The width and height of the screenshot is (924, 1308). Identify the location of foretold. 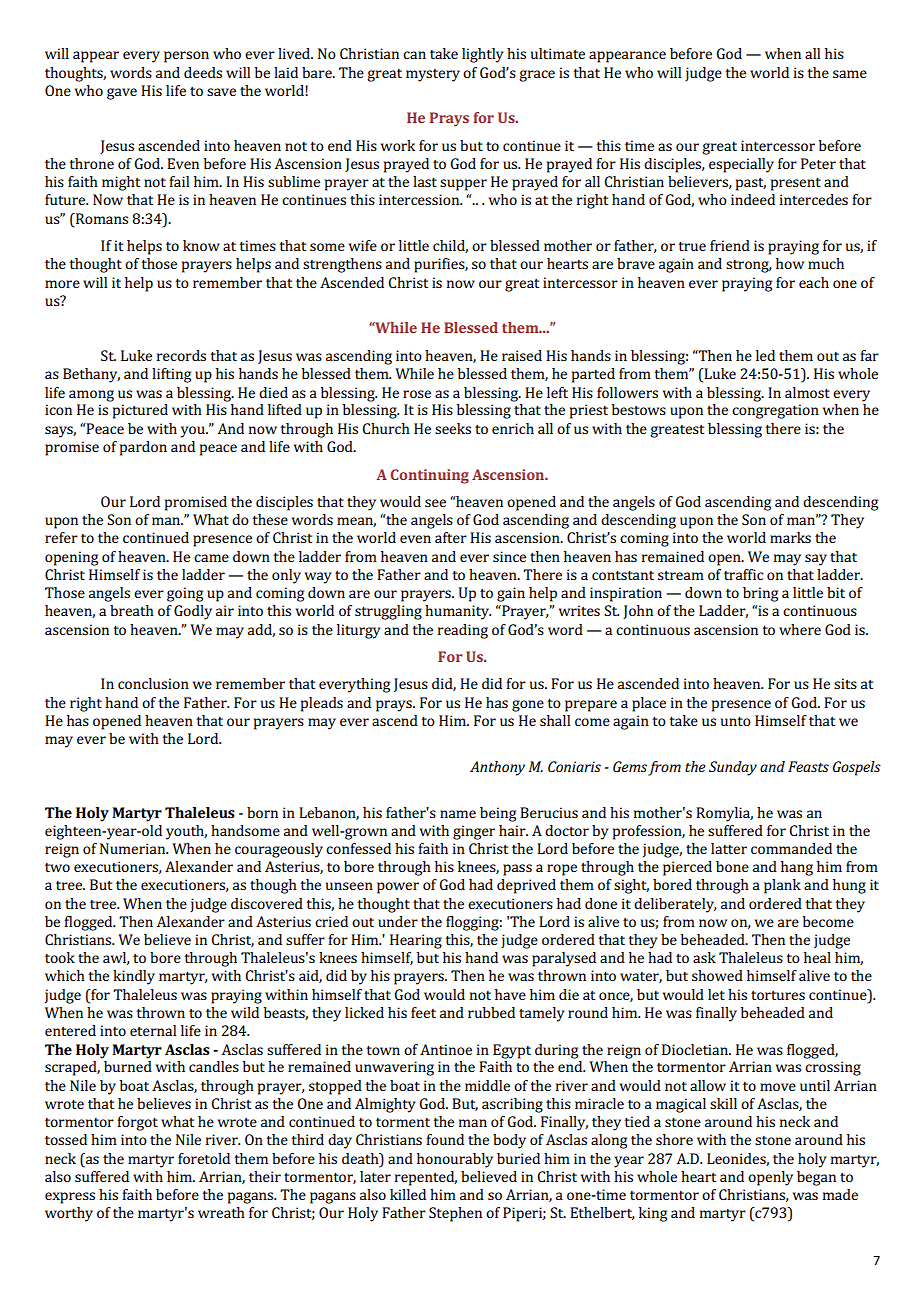
(204, 1158).
